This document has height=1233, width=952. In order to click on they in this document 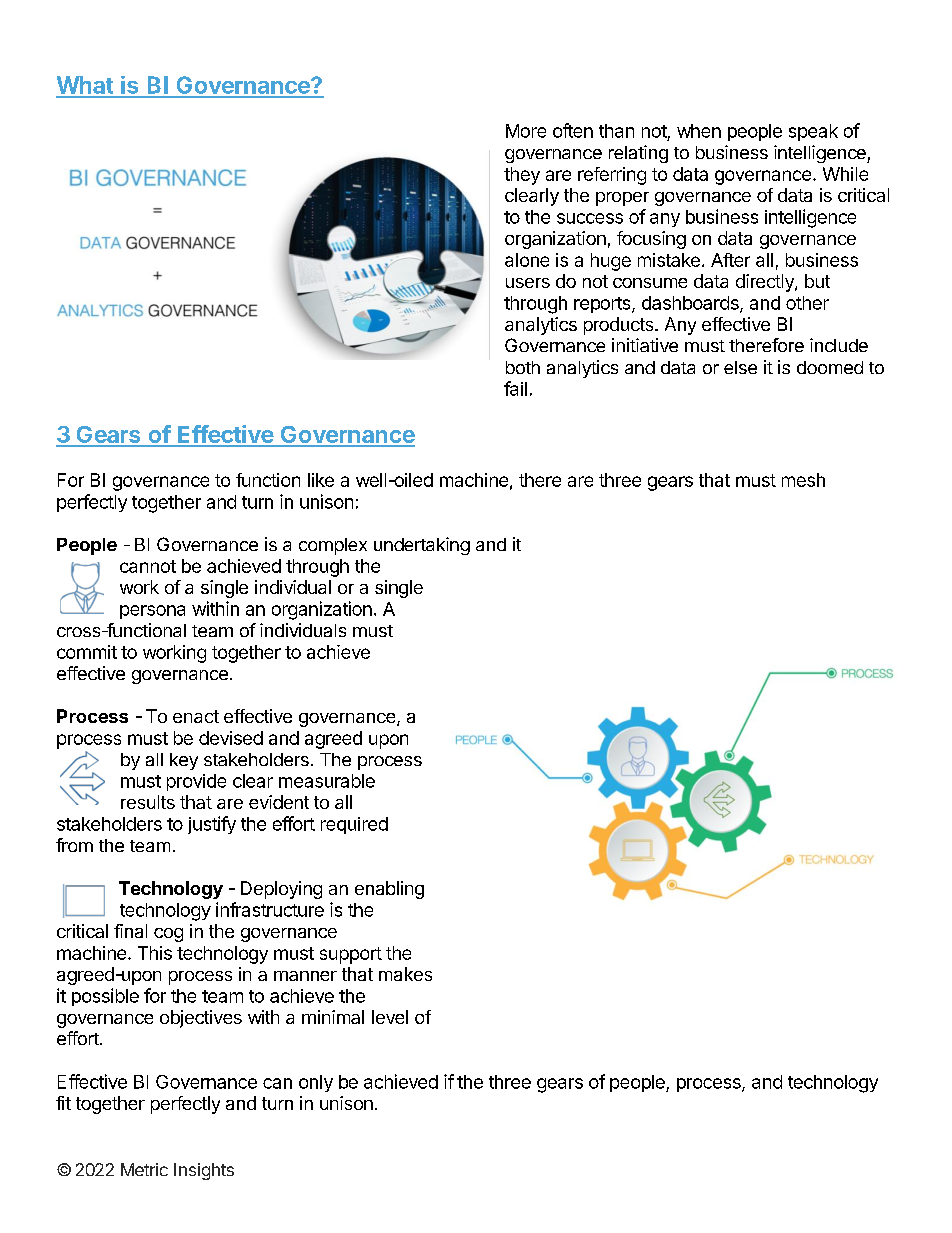, I will do `click(522, 176)`.
